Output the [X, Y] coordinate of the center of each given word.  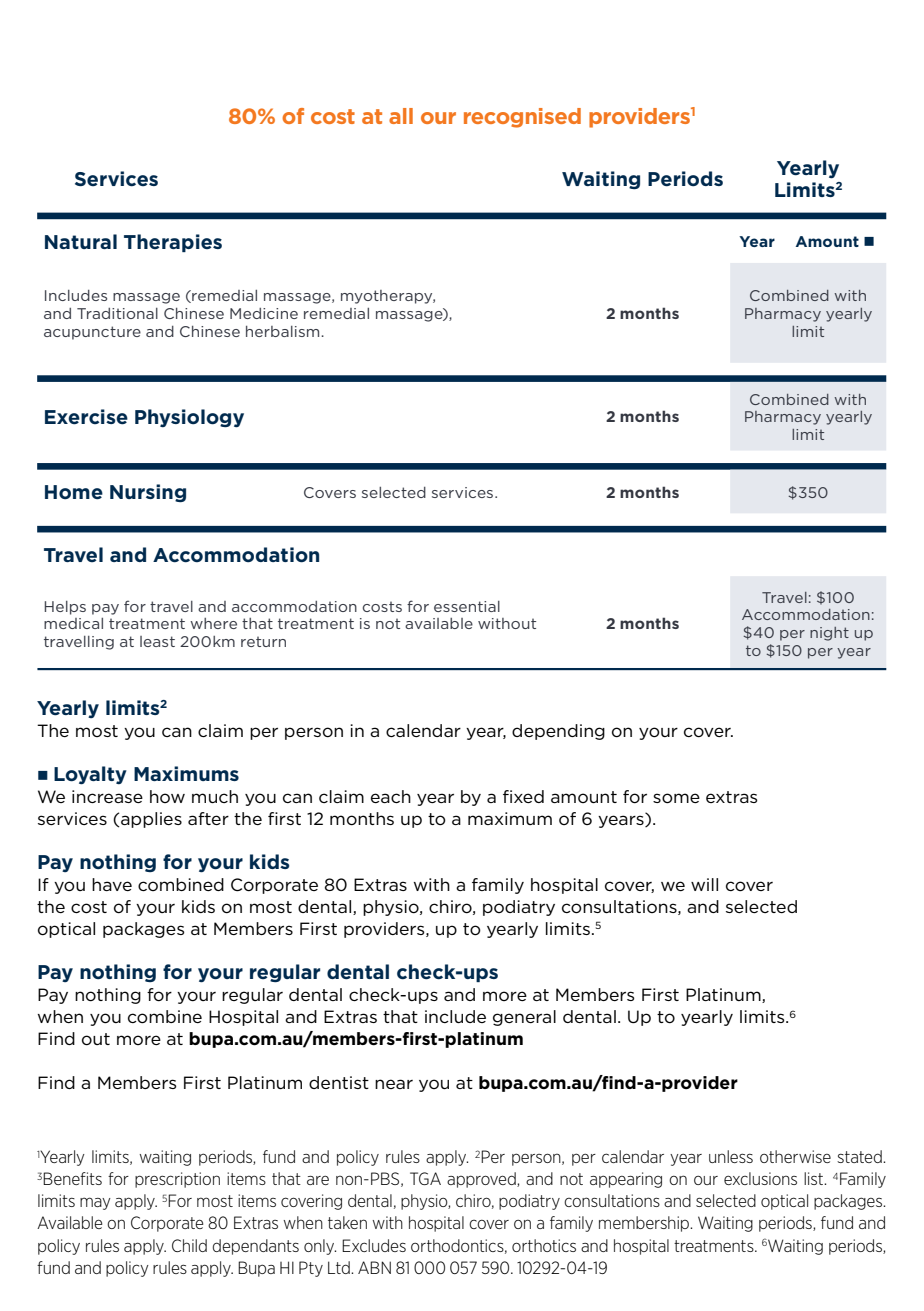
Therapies [173, 243]
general [524, 1018]
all [401, 116]
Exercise [86, 417]
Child [189, 1245]
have [112, 884]
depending [558, 732]
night [829, 634]
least [157, 641]
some [676, 798]
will [704, 884]
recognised [522, 118]
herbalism [284, 331]
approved [482, 1180]
